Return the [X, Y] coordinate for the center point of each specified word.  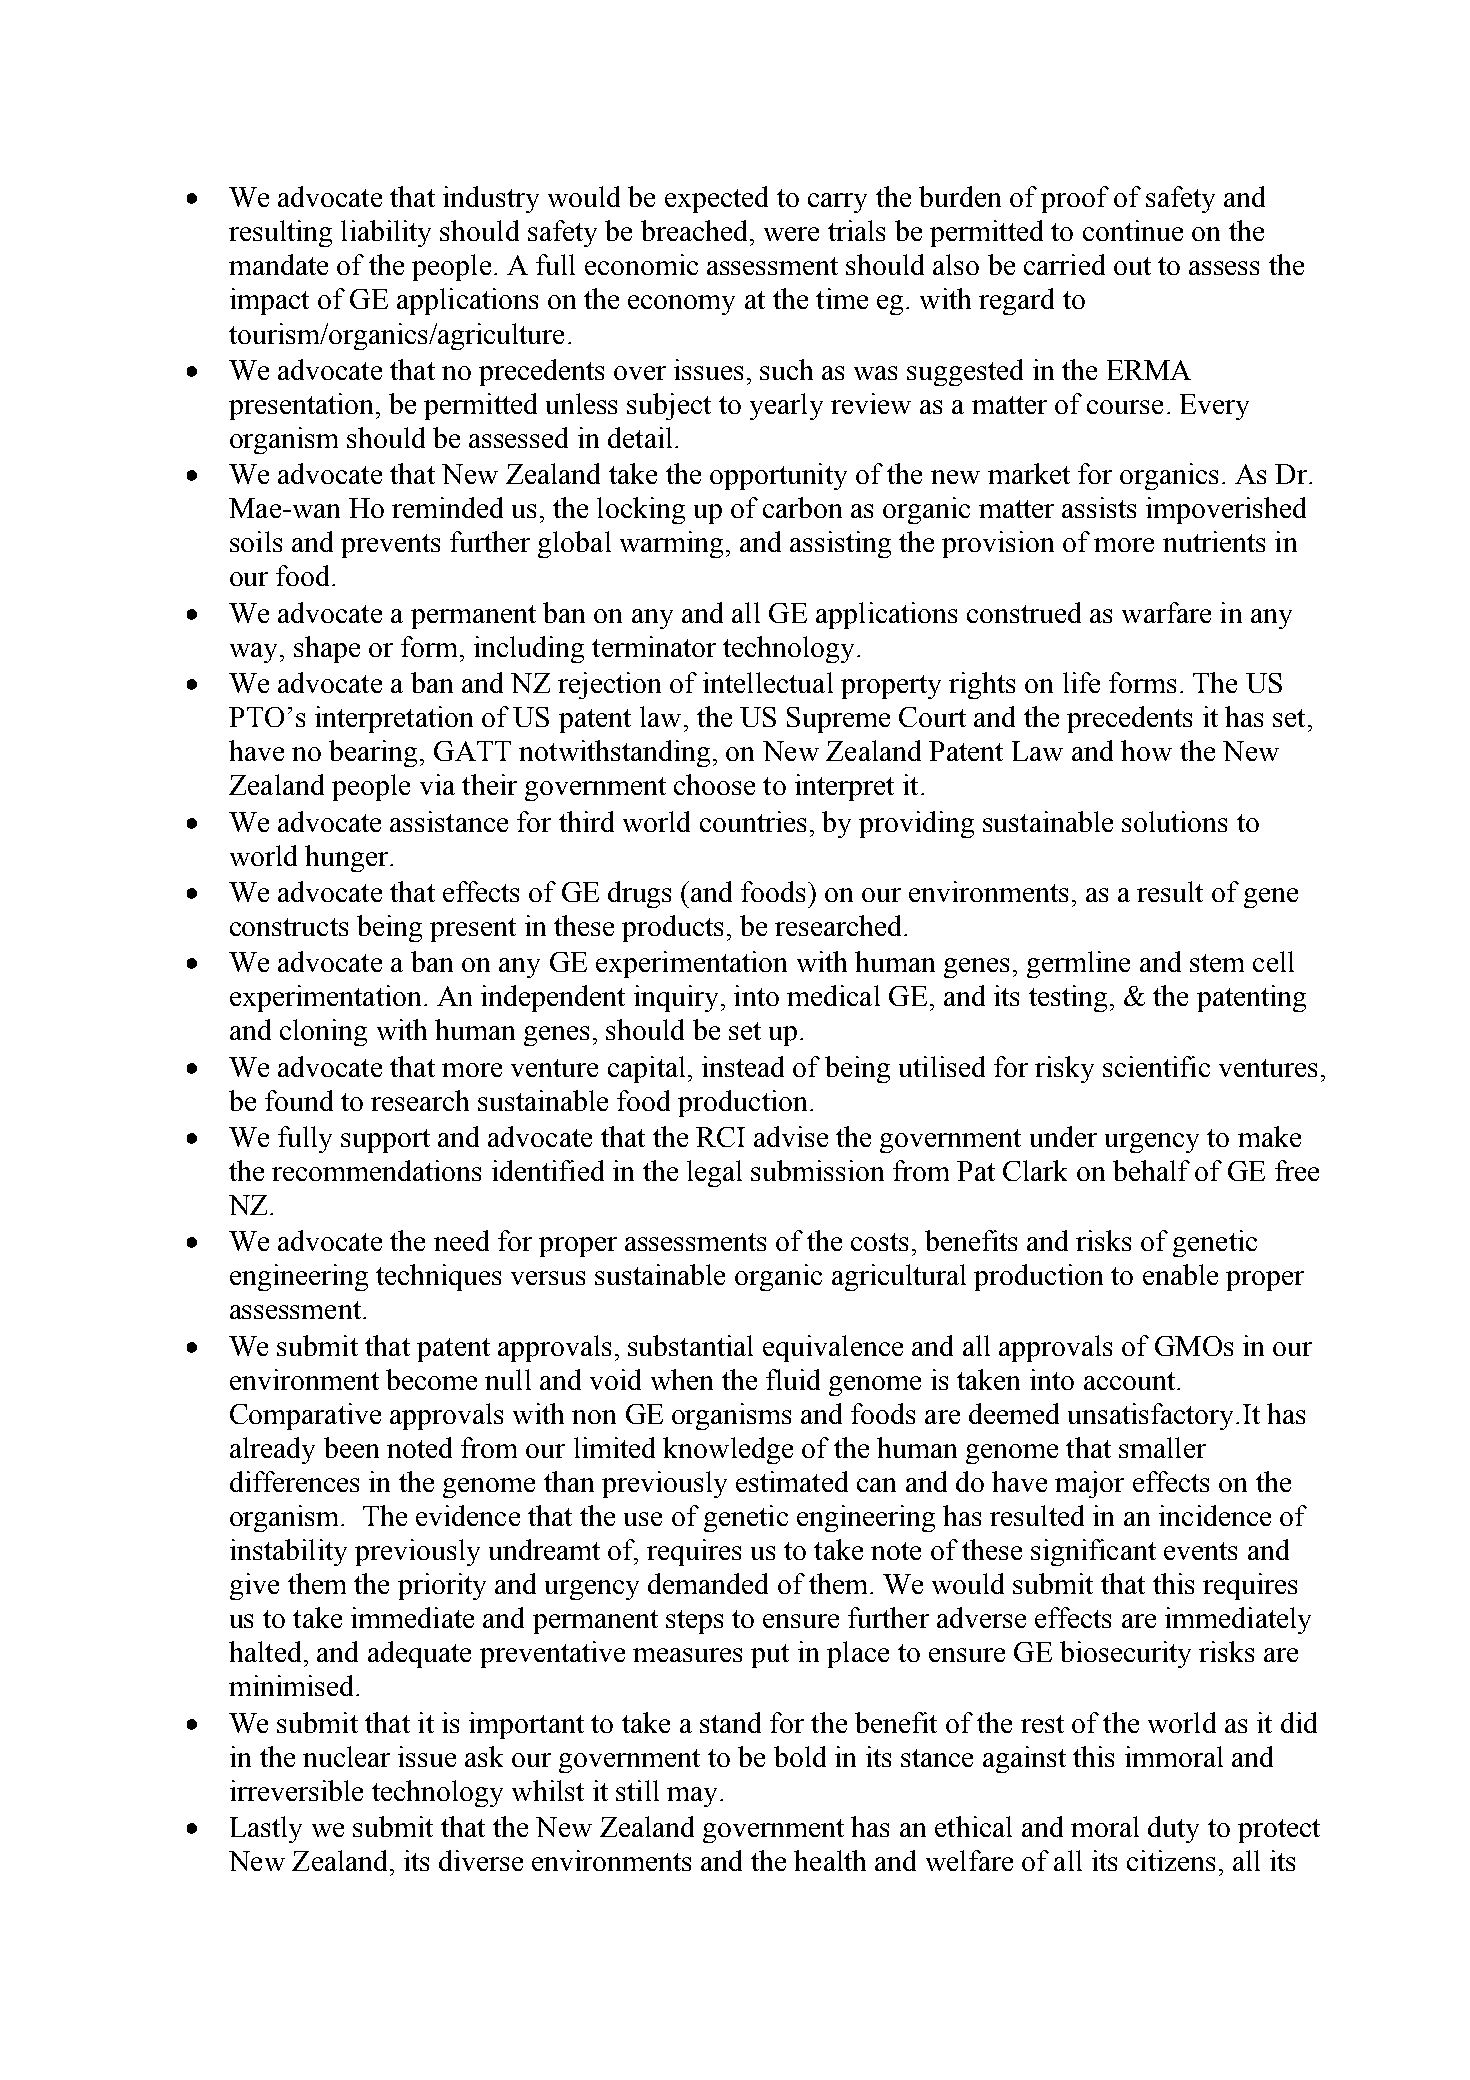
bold [800, 1756]
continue [1133, 230]
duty [1173, 1829]
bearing [373, 753]
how [1146, 750]
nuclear [346, 1756]
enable [1180, 1274]
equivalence [833, 1348]
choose [714, 784]
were [791, 234]
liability [386, 233]
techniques [438, 1277]
